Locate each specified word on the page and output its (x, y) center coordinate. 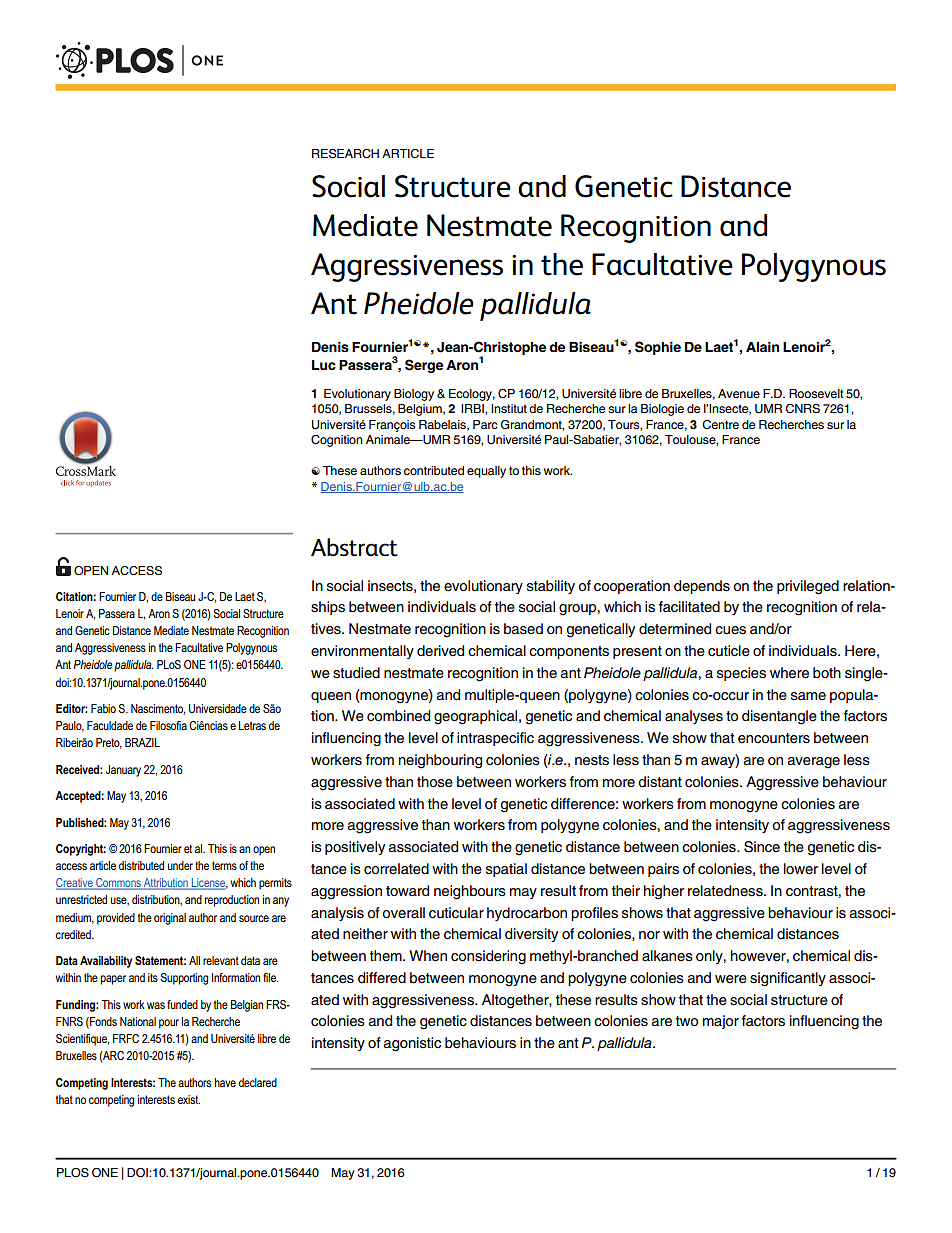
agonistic (412, 1044)
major (721, 1022)
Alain (762, 347)
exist (189, 1099)
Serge (424, 366)
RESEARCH (345, 154)
